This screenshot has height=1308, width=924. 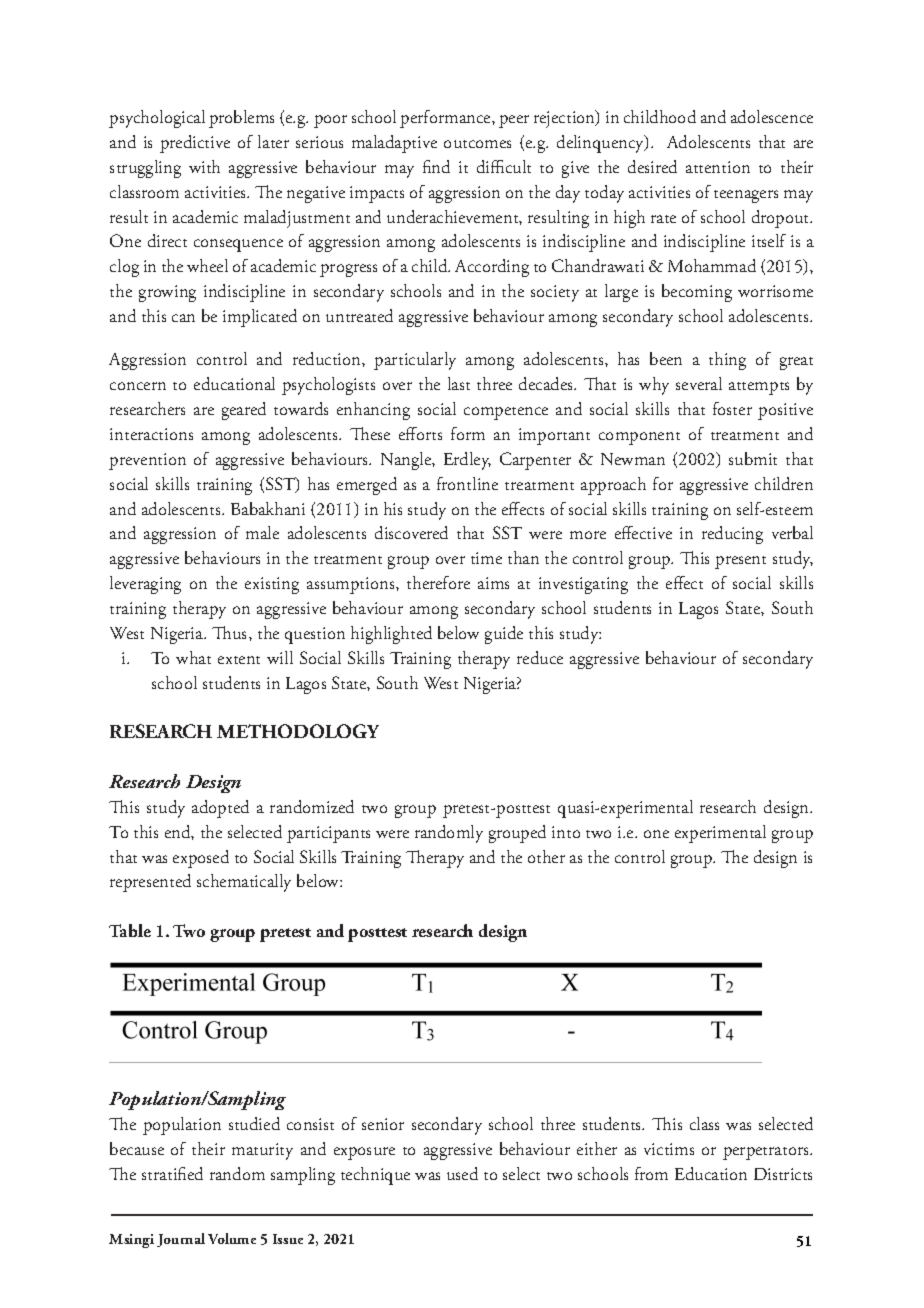 I want to click on outcomes, so click(x=477, y=144).
